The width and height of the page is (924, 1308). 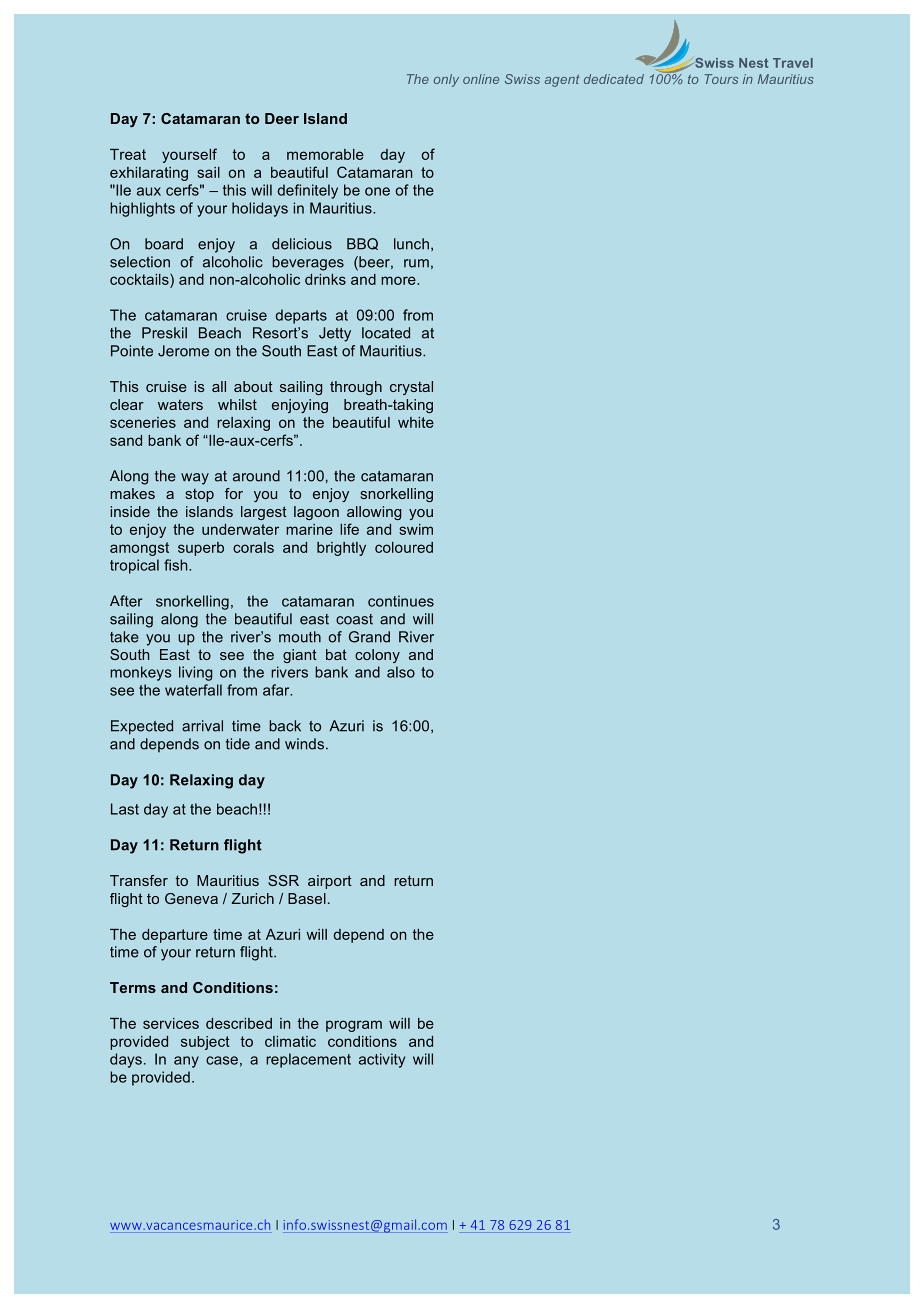 I want to click on activity, so click(x=382, y=1060).
